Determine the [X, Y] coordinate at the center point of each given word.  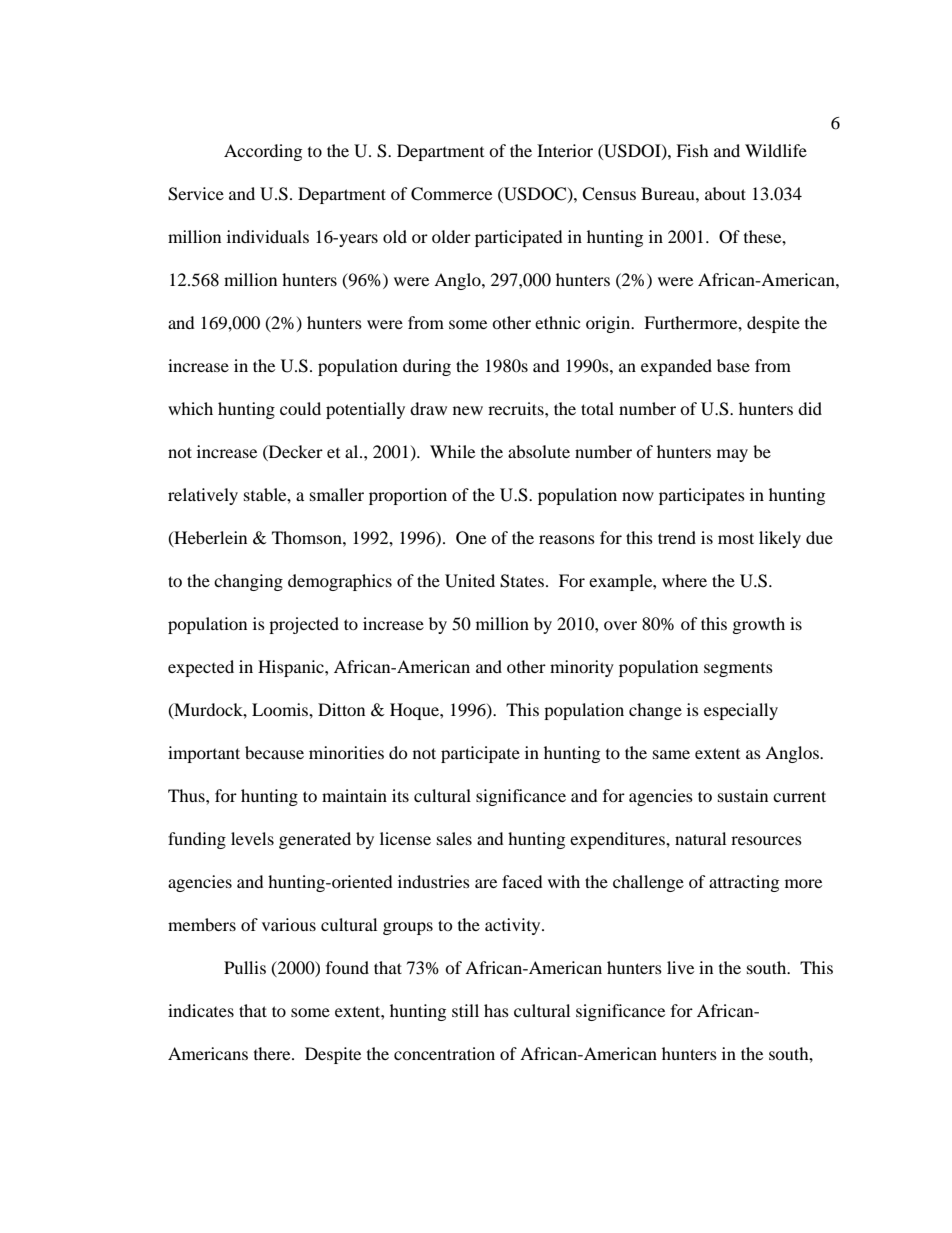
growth [759, 625]
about [725, 193]
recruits [517, 408]
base [733, 365]
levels [252, 838]
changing [248, 582]
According [263, 152]
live [680, 967]
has [496, 1010]
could [300, 408]
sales [454, 838]
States [523, 581]
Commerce [451, 194]
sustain [743, 795]
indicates [201, 1010]
